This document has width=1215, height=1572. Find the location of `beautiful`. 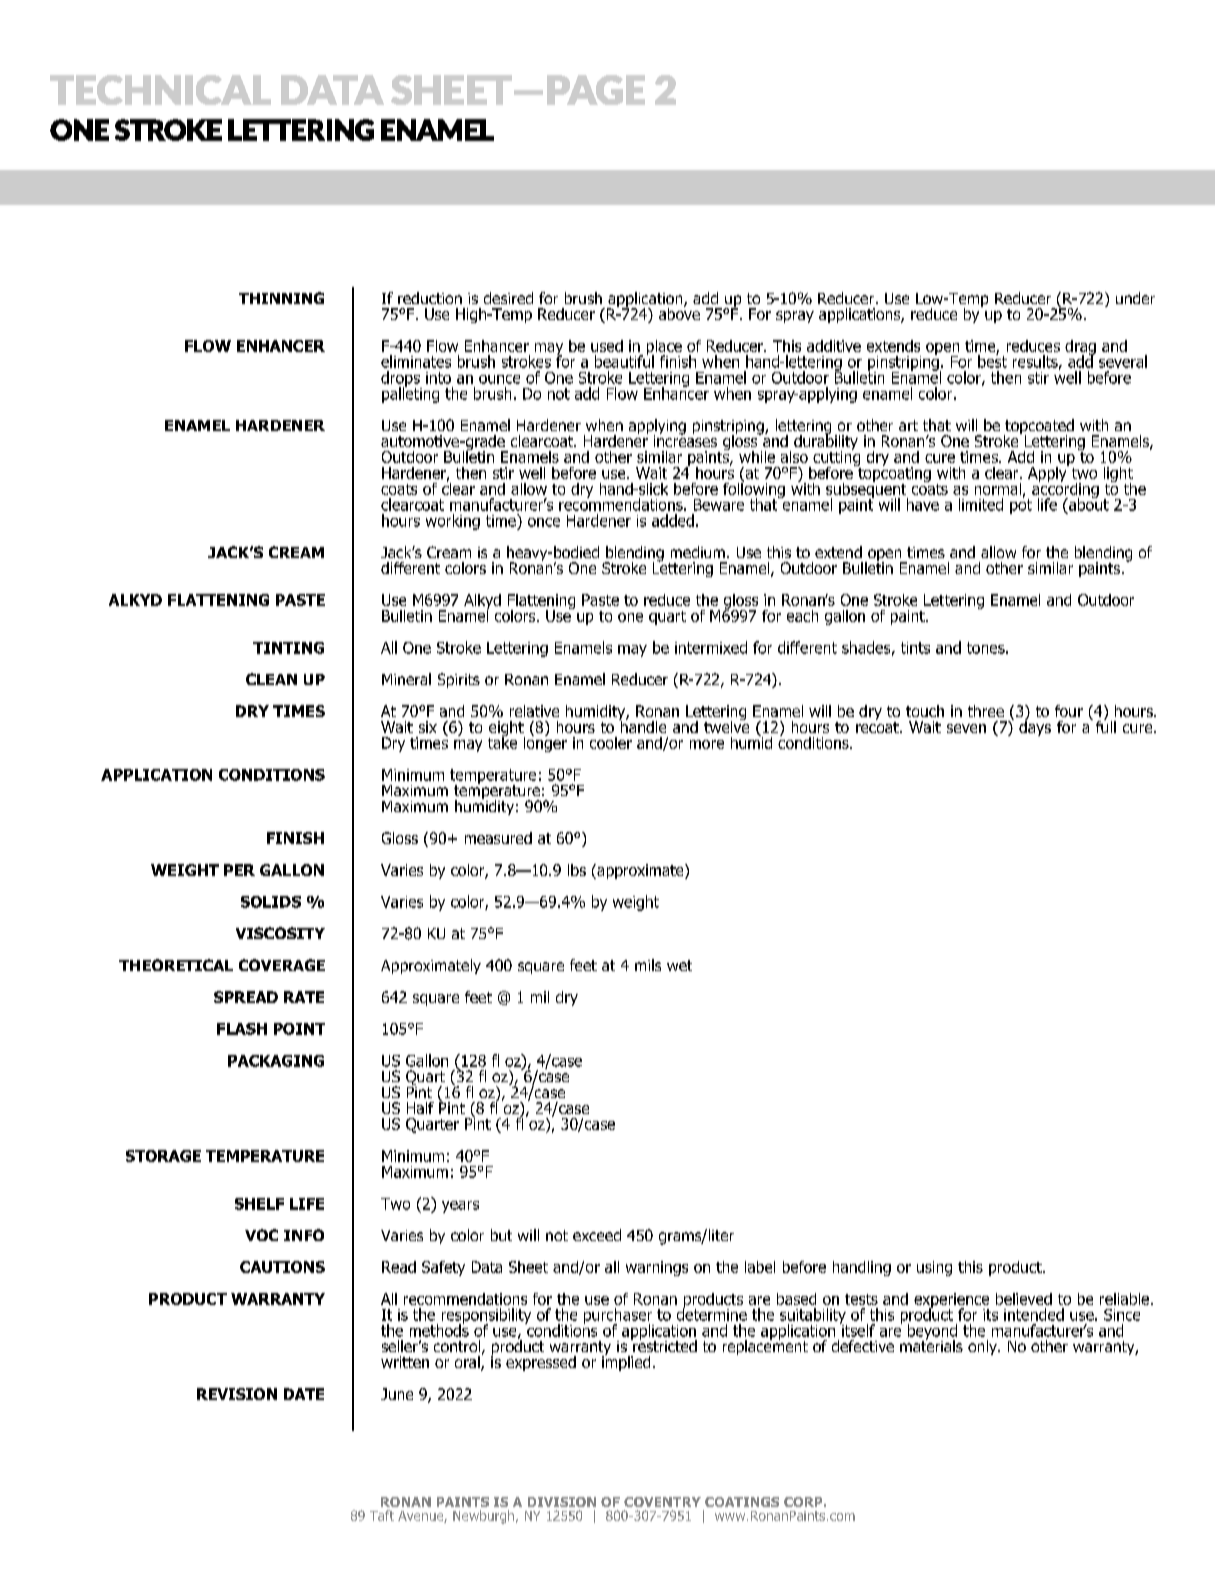

beautiful is located at coordinates (624, 360).
